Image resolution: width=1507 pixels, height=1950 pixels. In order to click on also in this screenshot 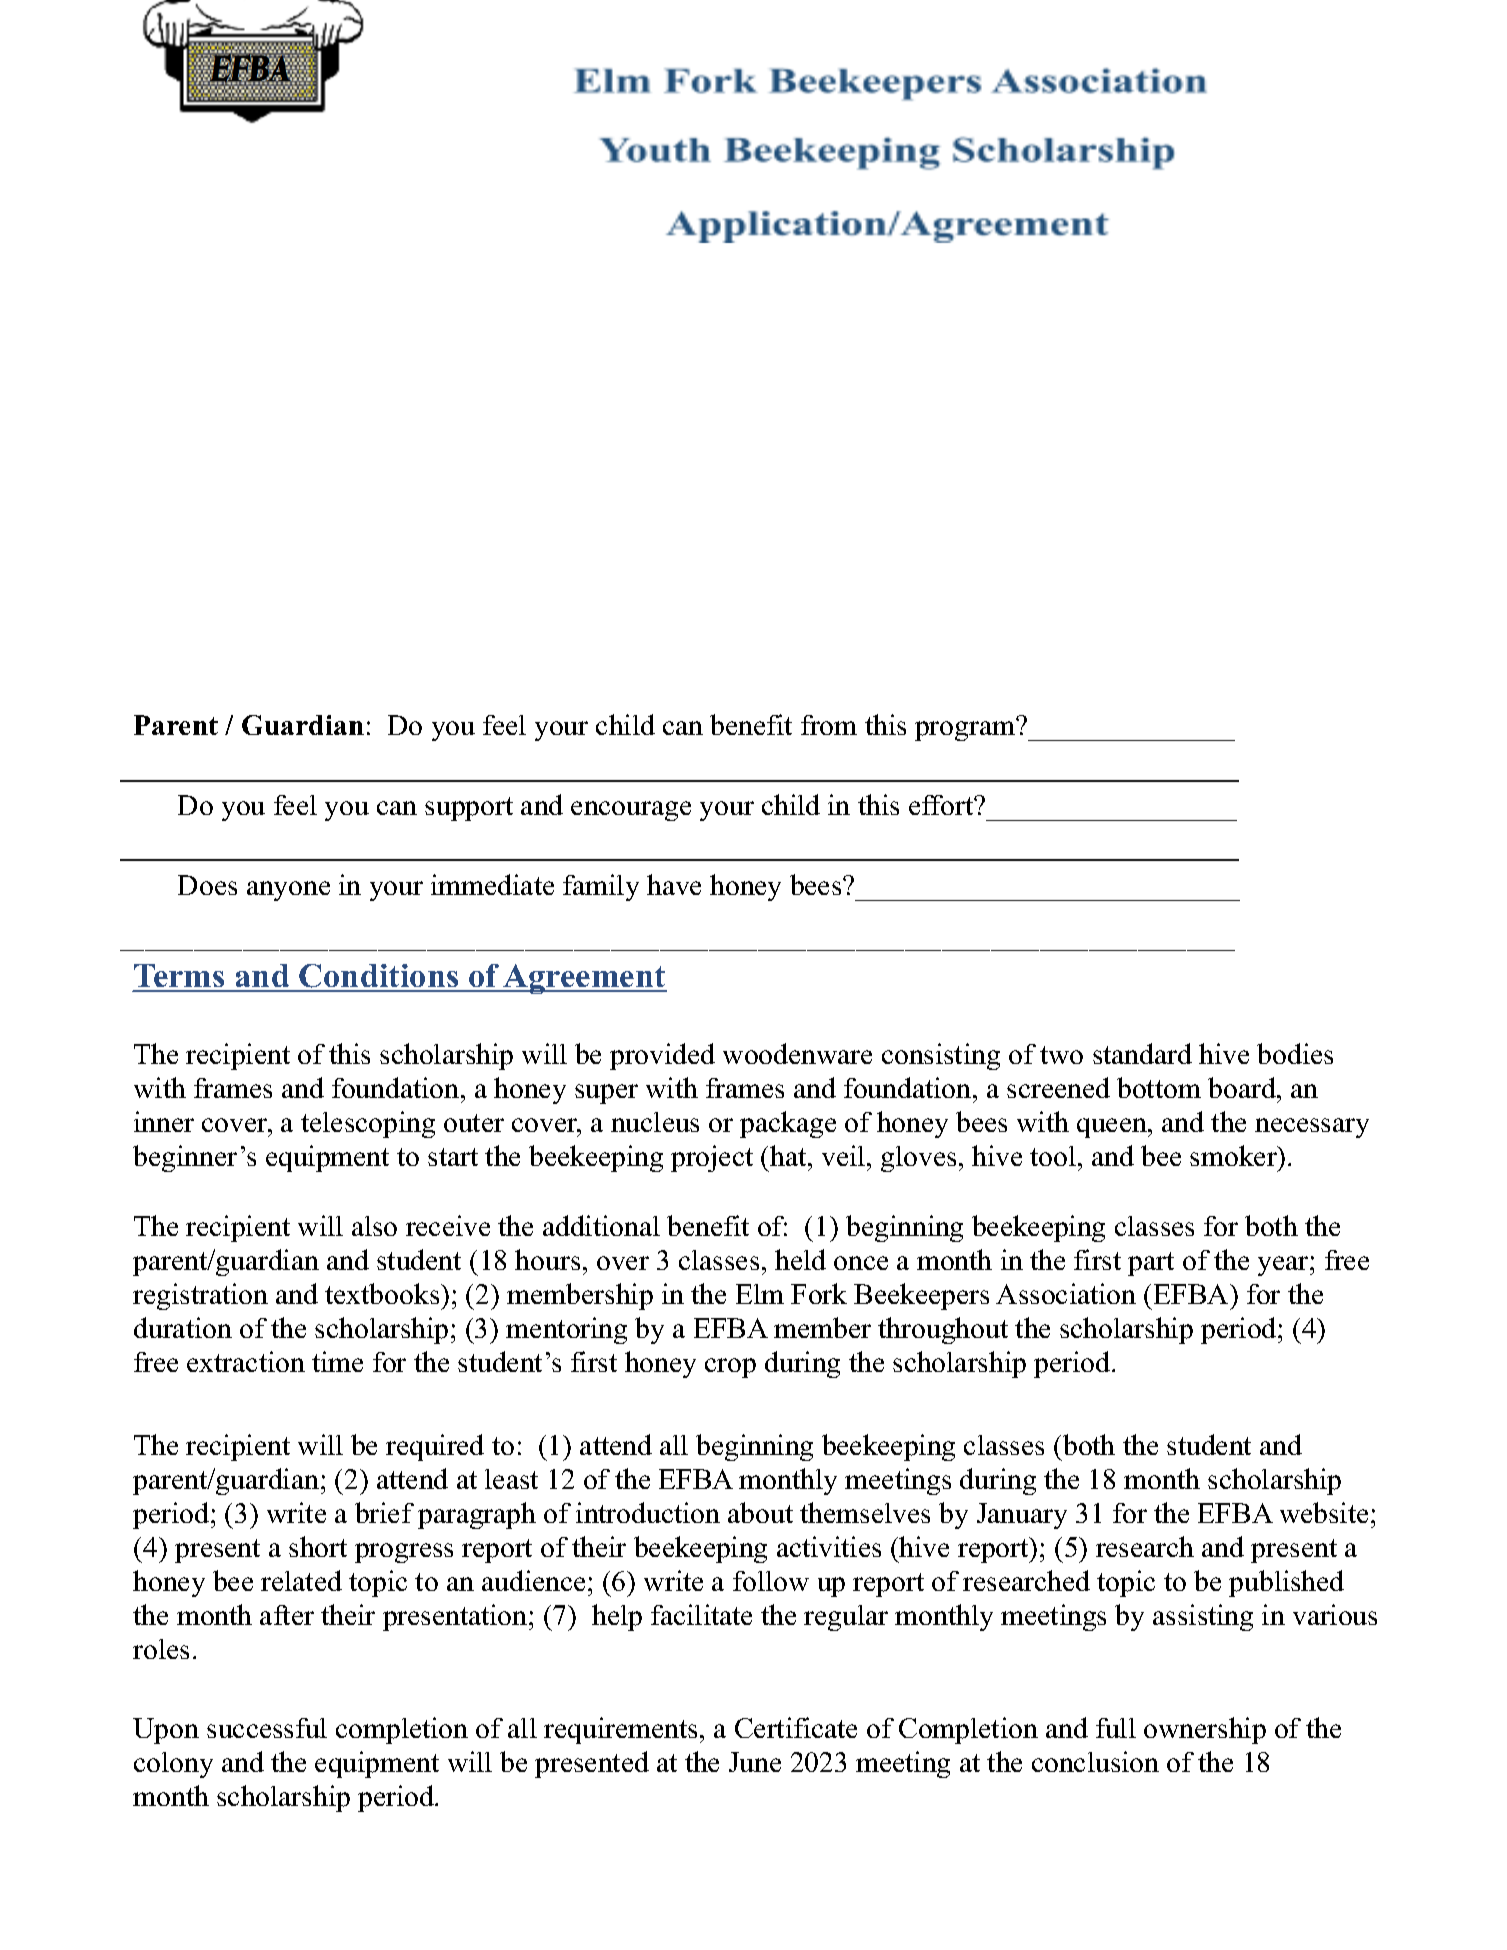, I will do `click(374, 1226)`.
